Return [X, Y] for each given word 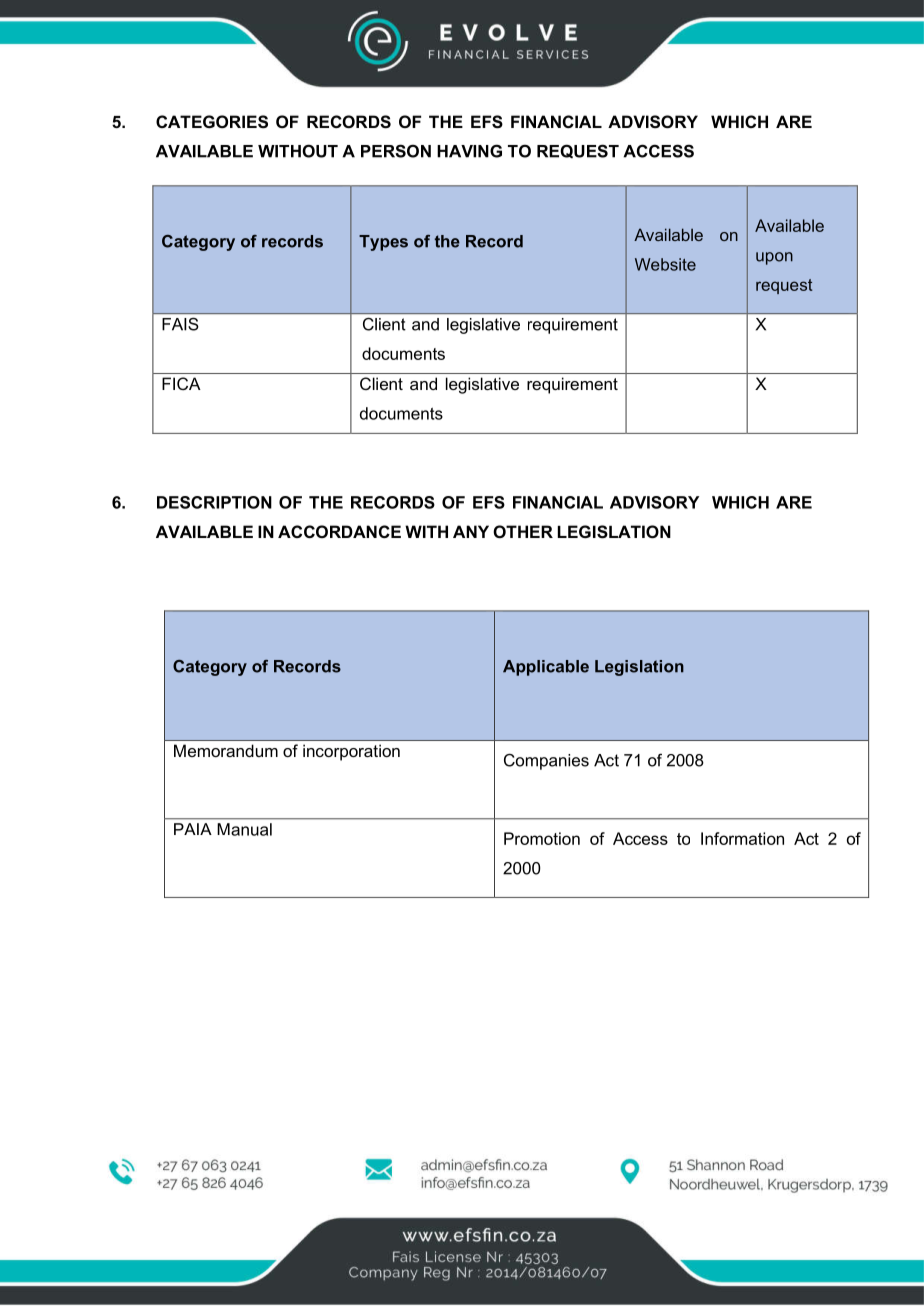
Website [665, 264]
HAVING [469, 151]
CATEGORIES [212, 122]
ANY [471, 531]
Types [383, 243]
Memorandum [226, 750]
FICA [181, 383]
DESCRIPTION [214, 502]
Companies [546, 761]
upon [774, 258]
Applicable [546, 668]
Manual [245, 829]
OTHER [523, 531]
